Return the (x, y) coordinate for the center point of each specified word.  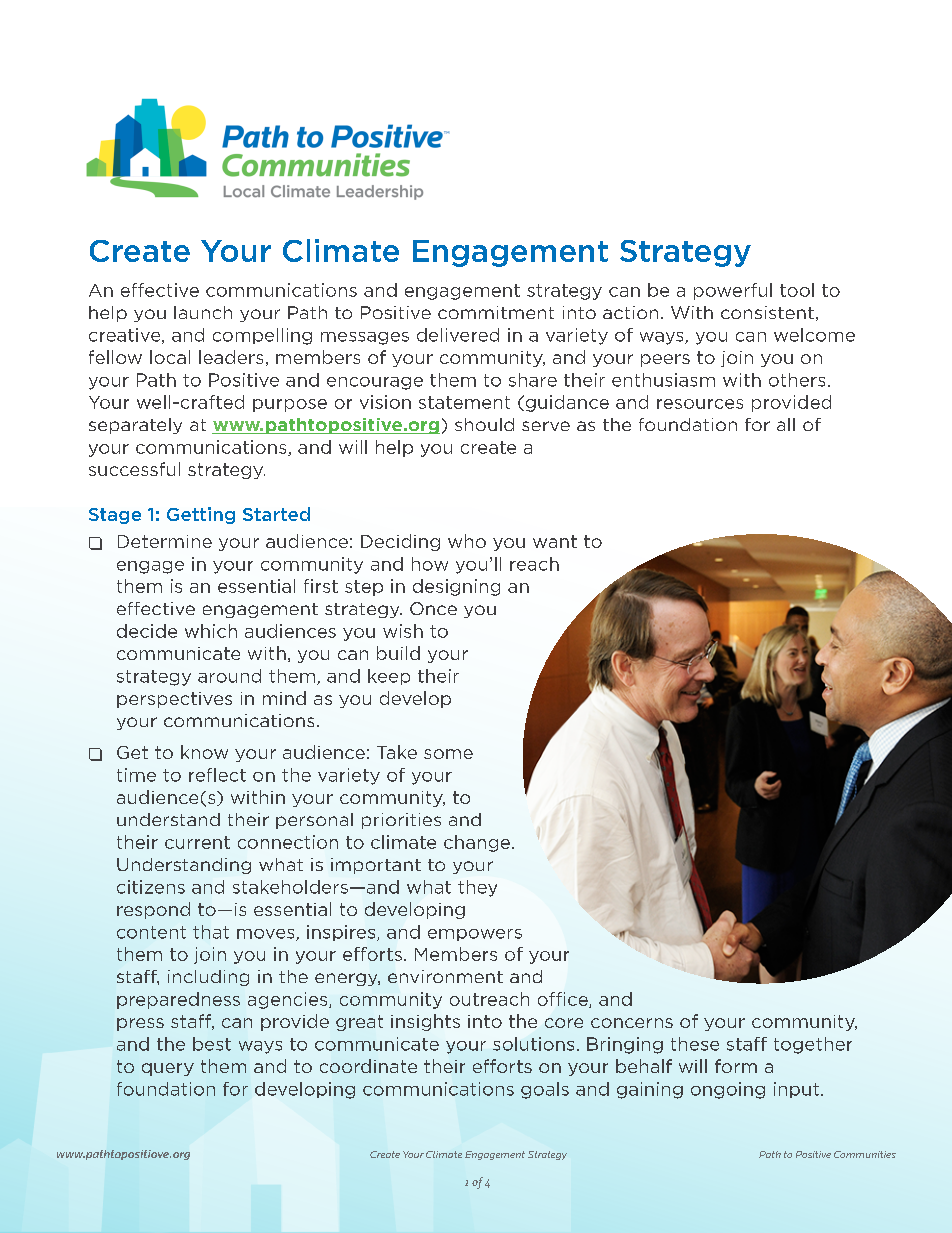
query (168, 1069)
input (798, 1090)
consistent (767, 312)
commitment (496, 312)
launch (203, 312)
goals (545, 1090)
